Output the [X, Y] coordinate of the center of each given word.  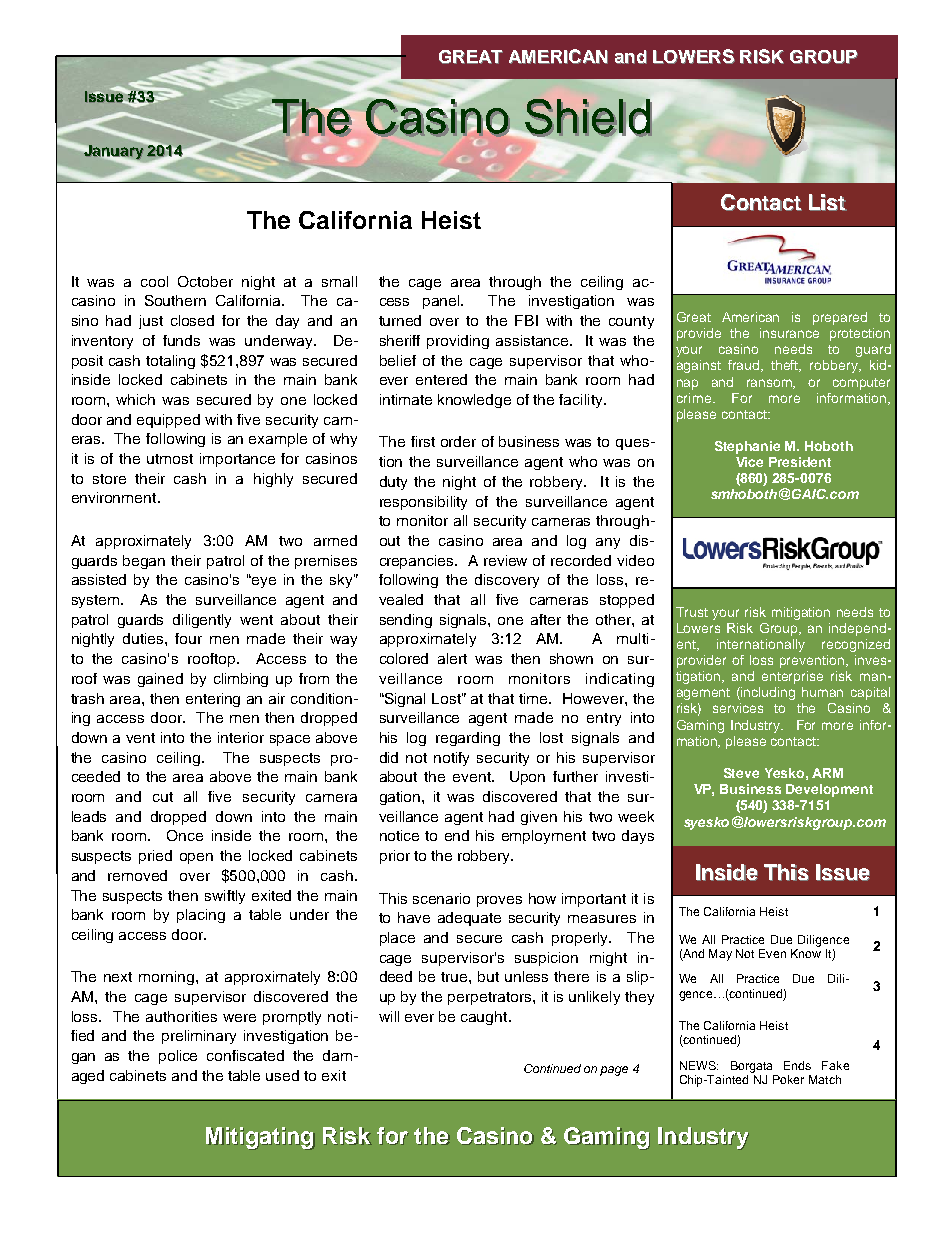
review [505, 560]
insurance [789, 333]
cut [163, 797]
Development [829, 790]
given [539, 818]
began [144, 562]
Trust [692, 612]
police [178, 1057]
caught [485, 1018]
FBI [526, 320]
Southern [175, 300]
